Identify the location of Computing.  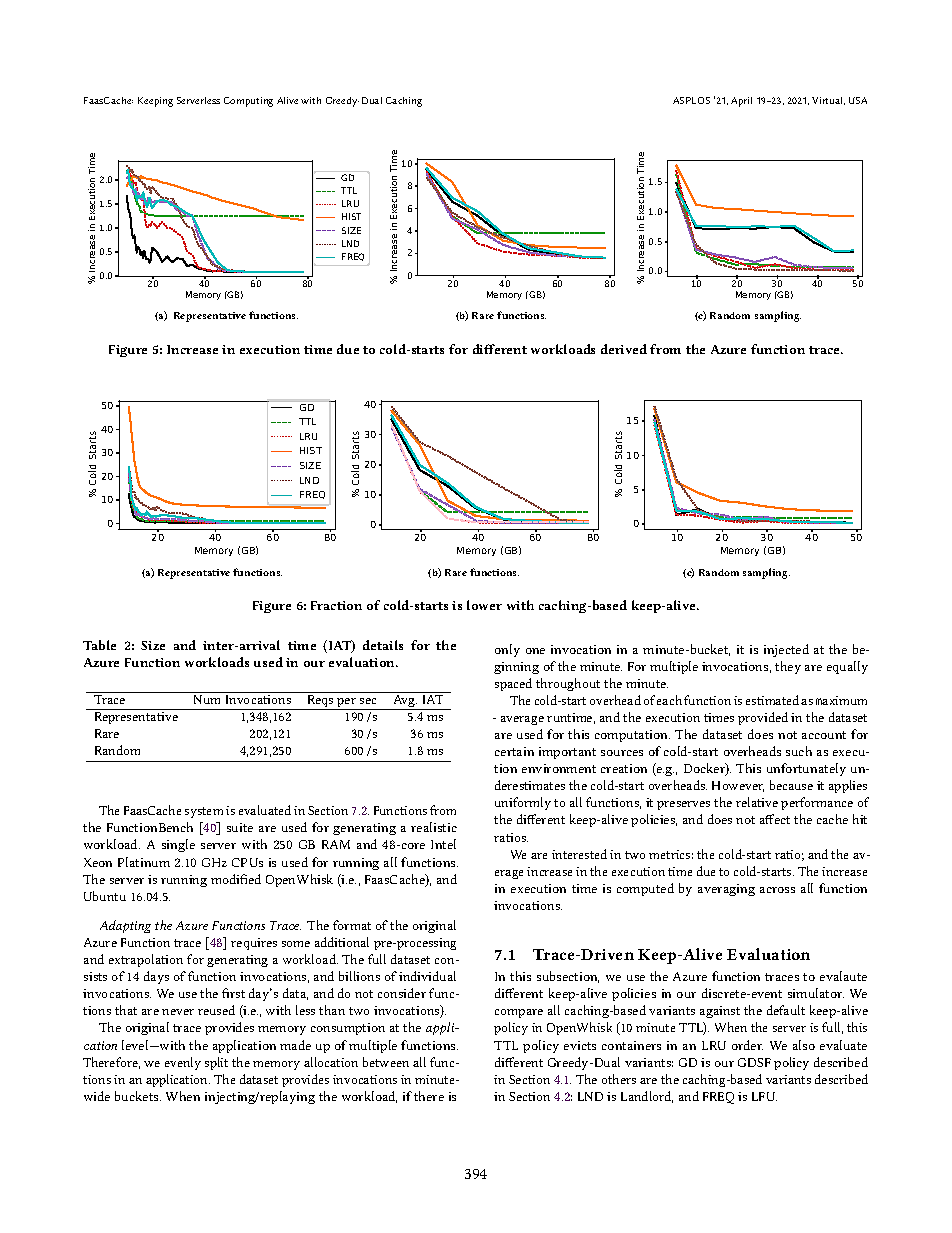
(248, 102).
